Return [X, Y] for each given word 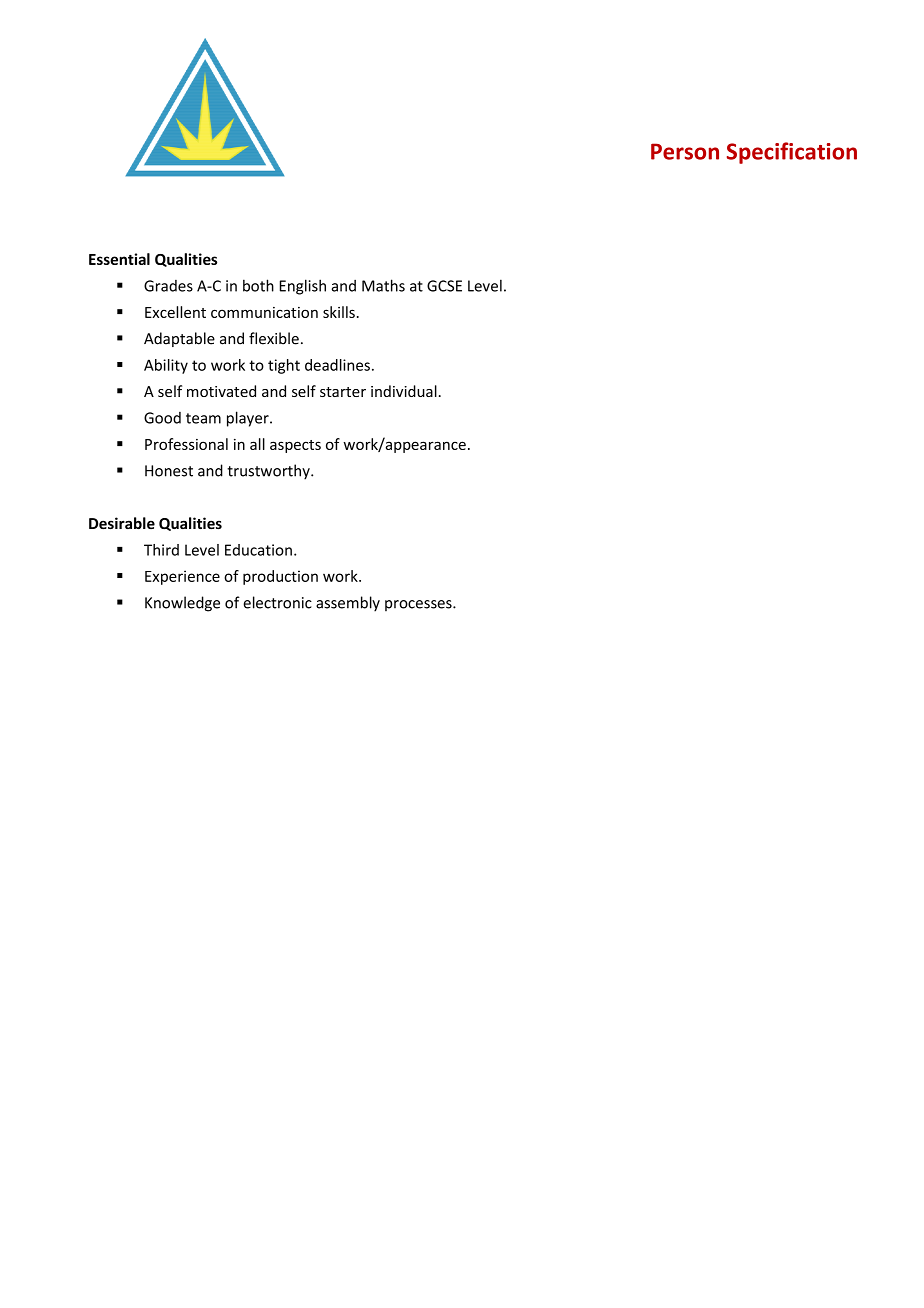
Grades [168, 286]
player [249, 419]
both [258, 285]
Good [162, 418]
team [203, 418]
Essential [119, 259]
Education [258, 550]
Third [161, 550]
